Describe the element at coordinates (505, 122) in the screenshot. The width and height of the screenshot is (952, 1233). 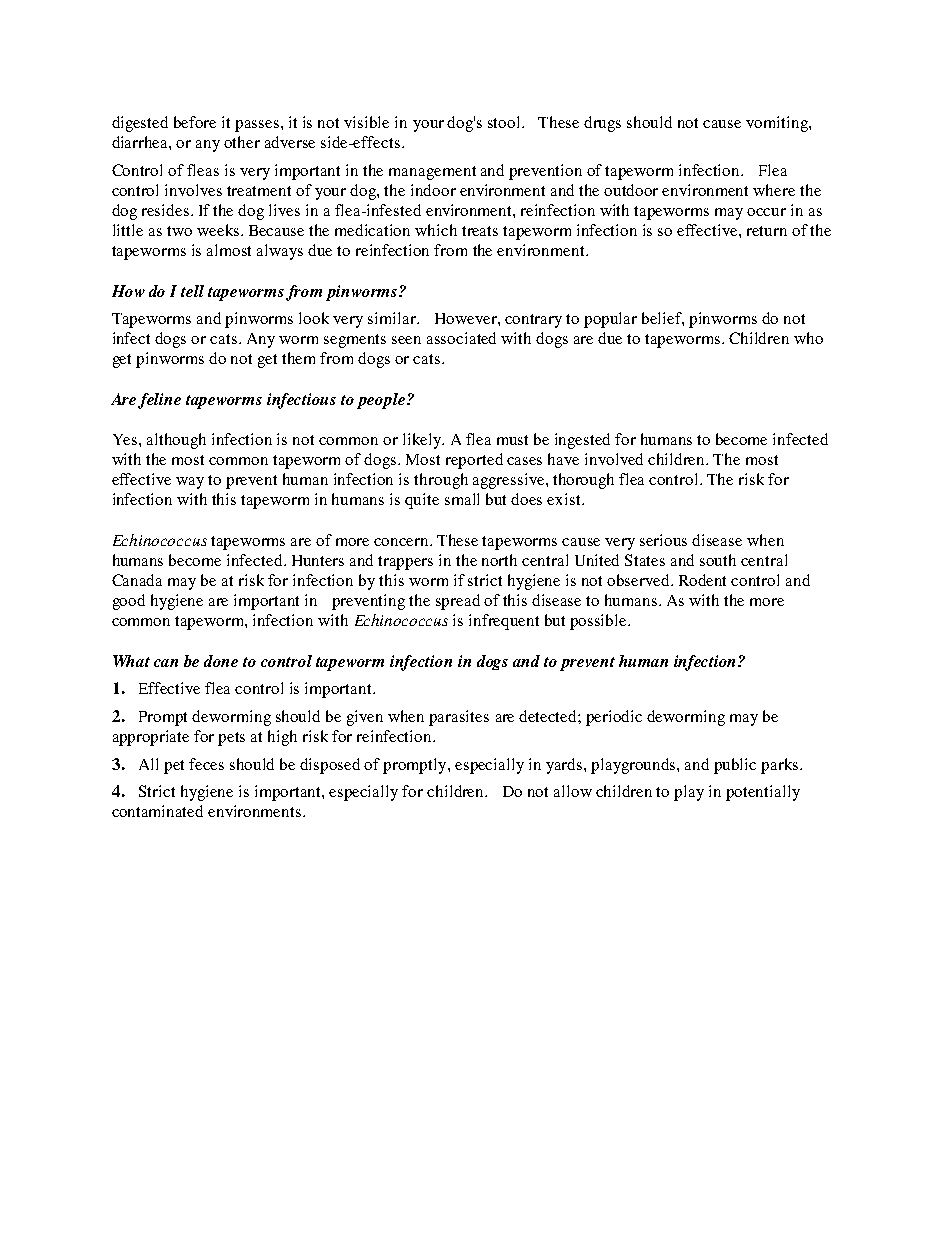
I see `stool` at that location.
